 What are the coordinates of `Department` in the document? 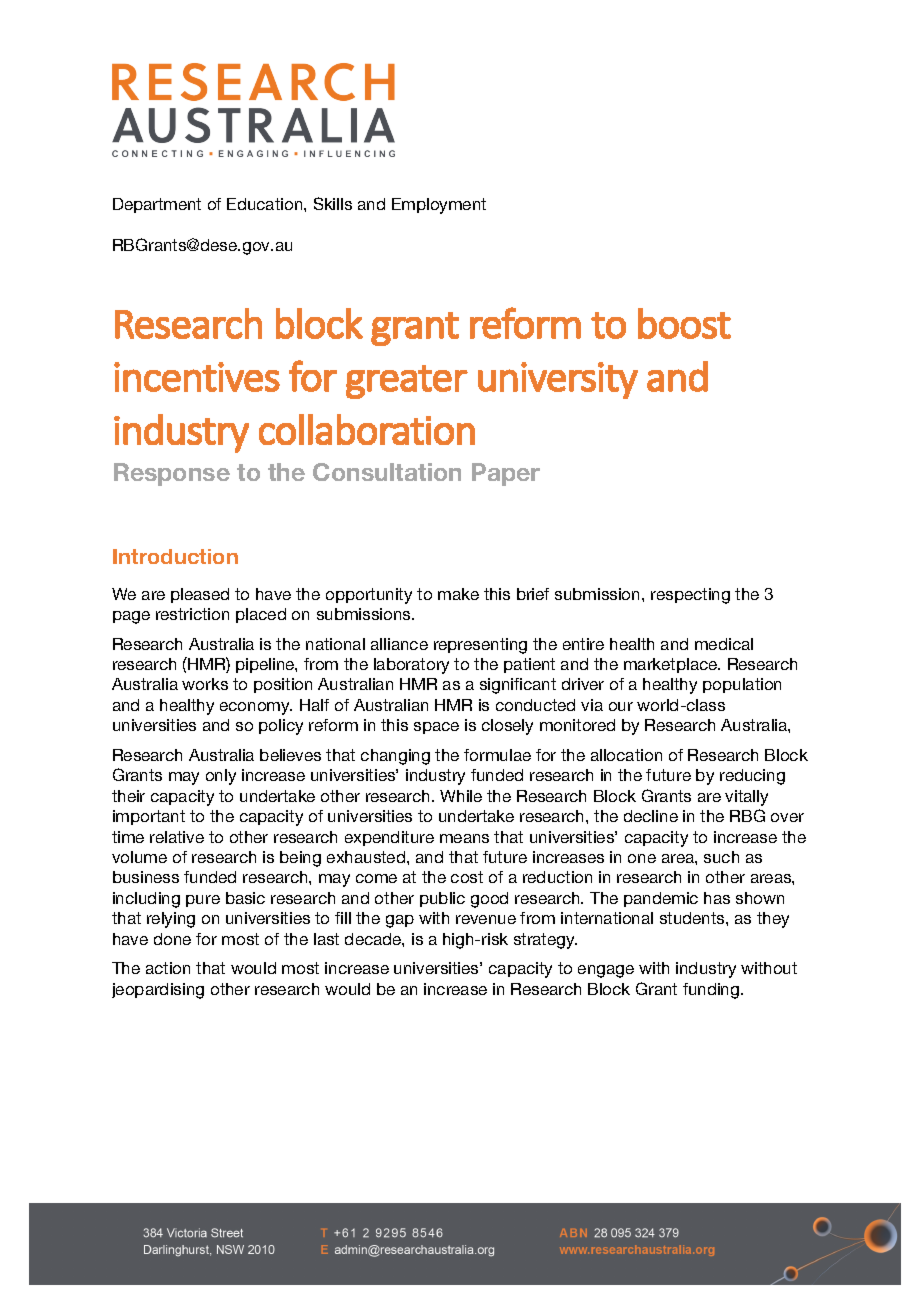 It's located at (157, 205).
